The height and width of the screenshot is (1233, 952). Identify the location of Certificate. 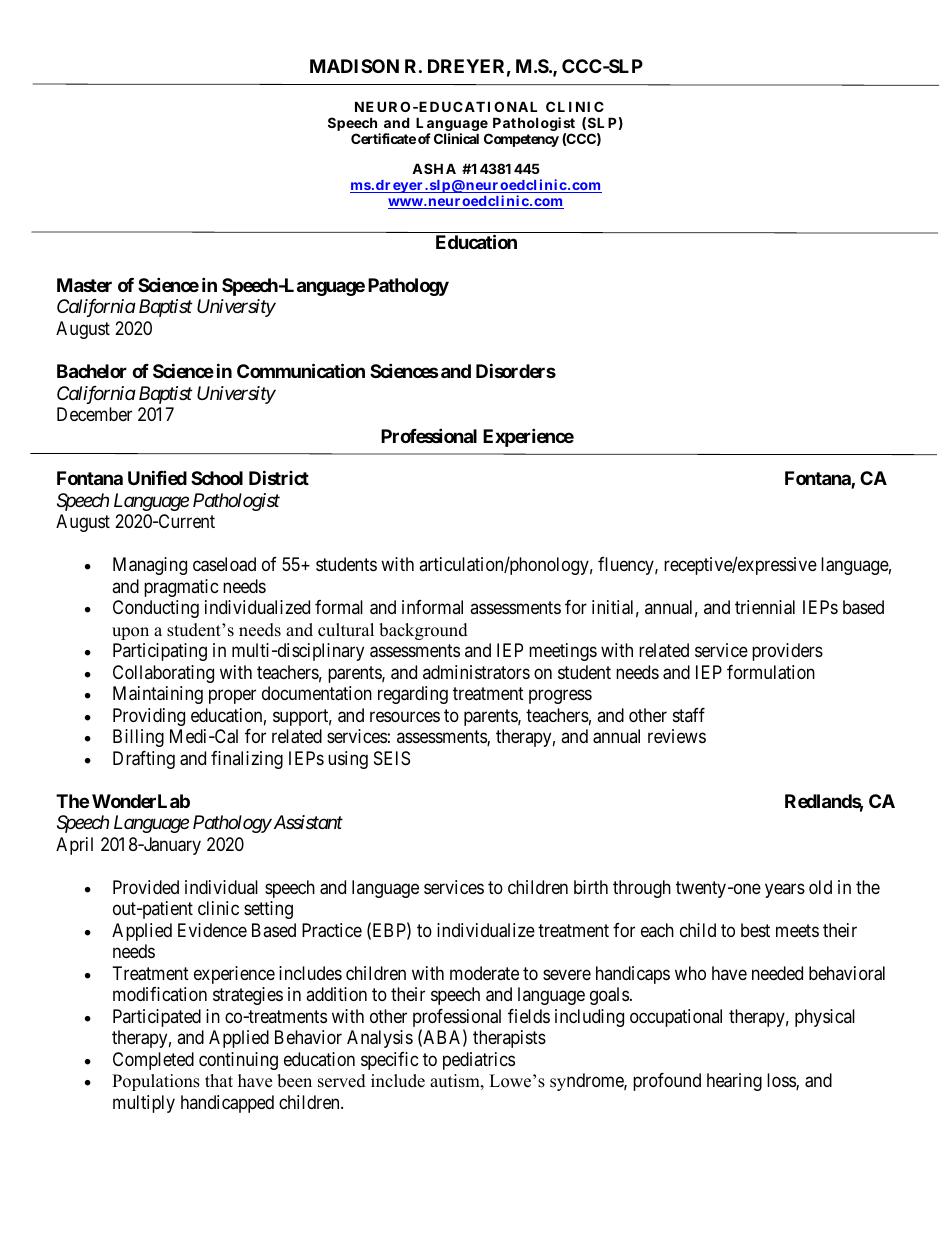
(383, 138).
